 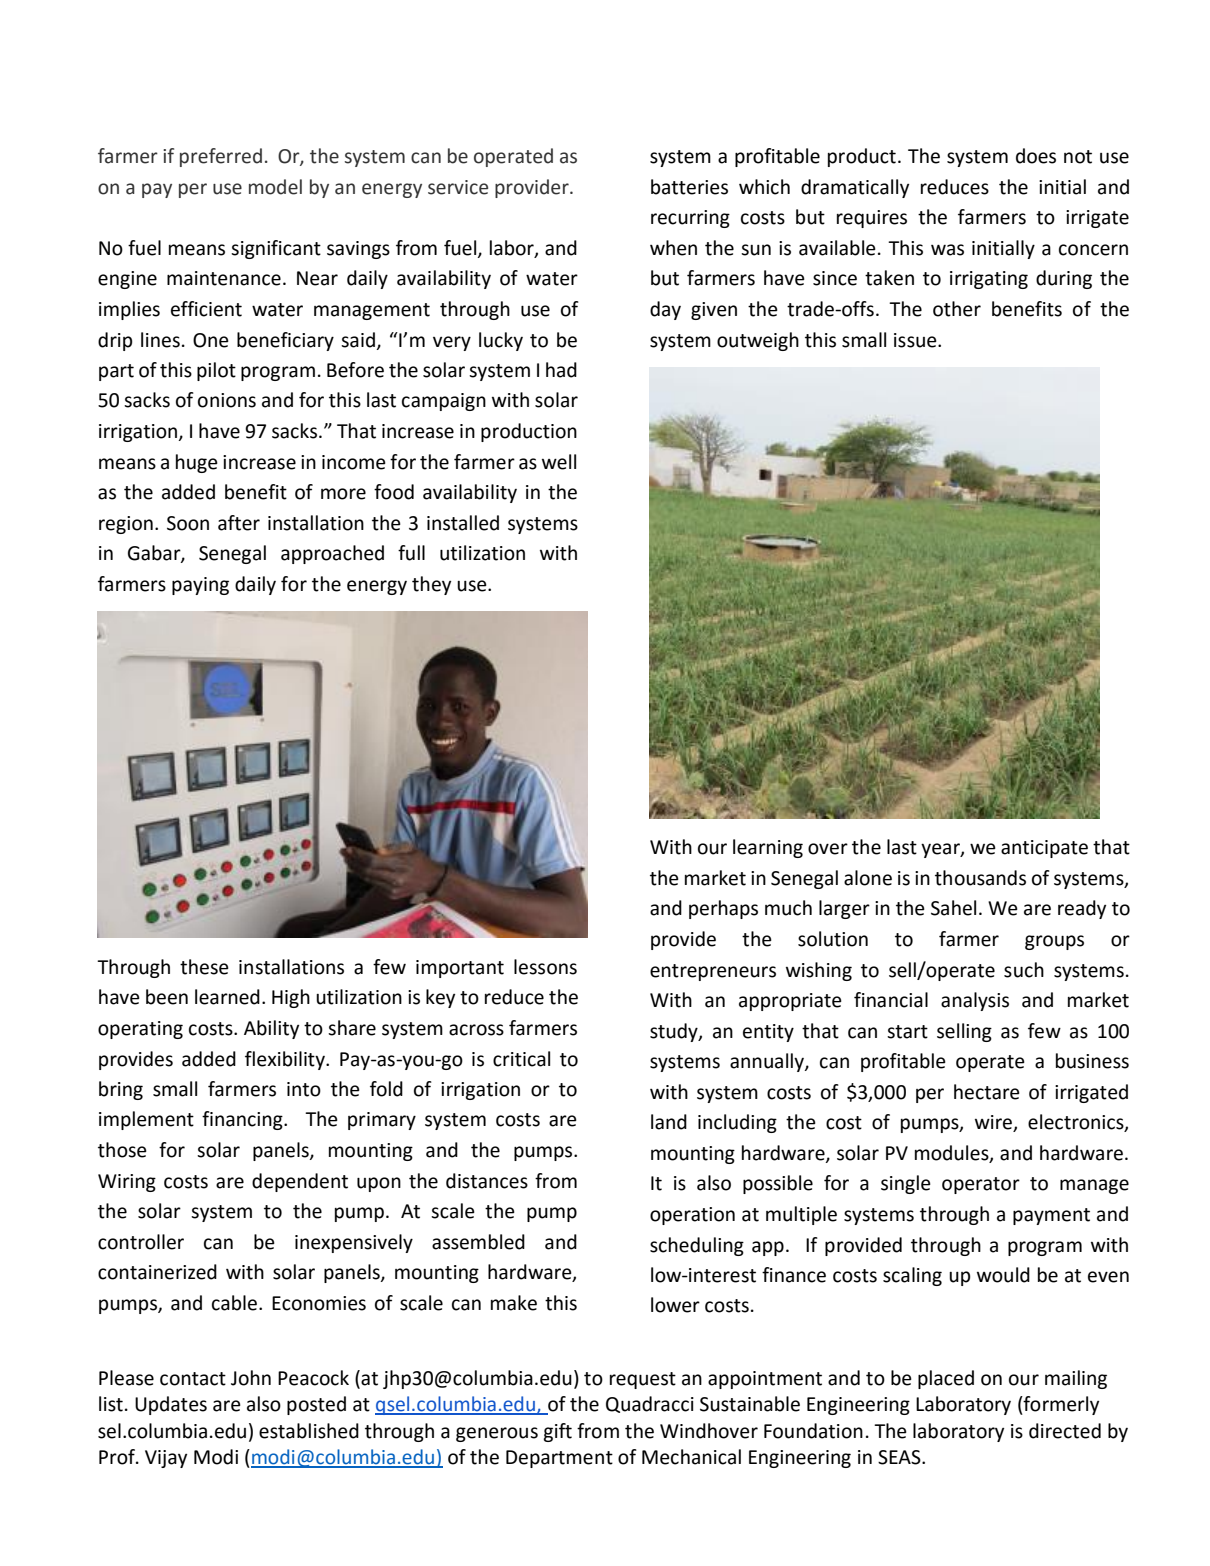 I want to click on does, so click(x=1036, y=156).
